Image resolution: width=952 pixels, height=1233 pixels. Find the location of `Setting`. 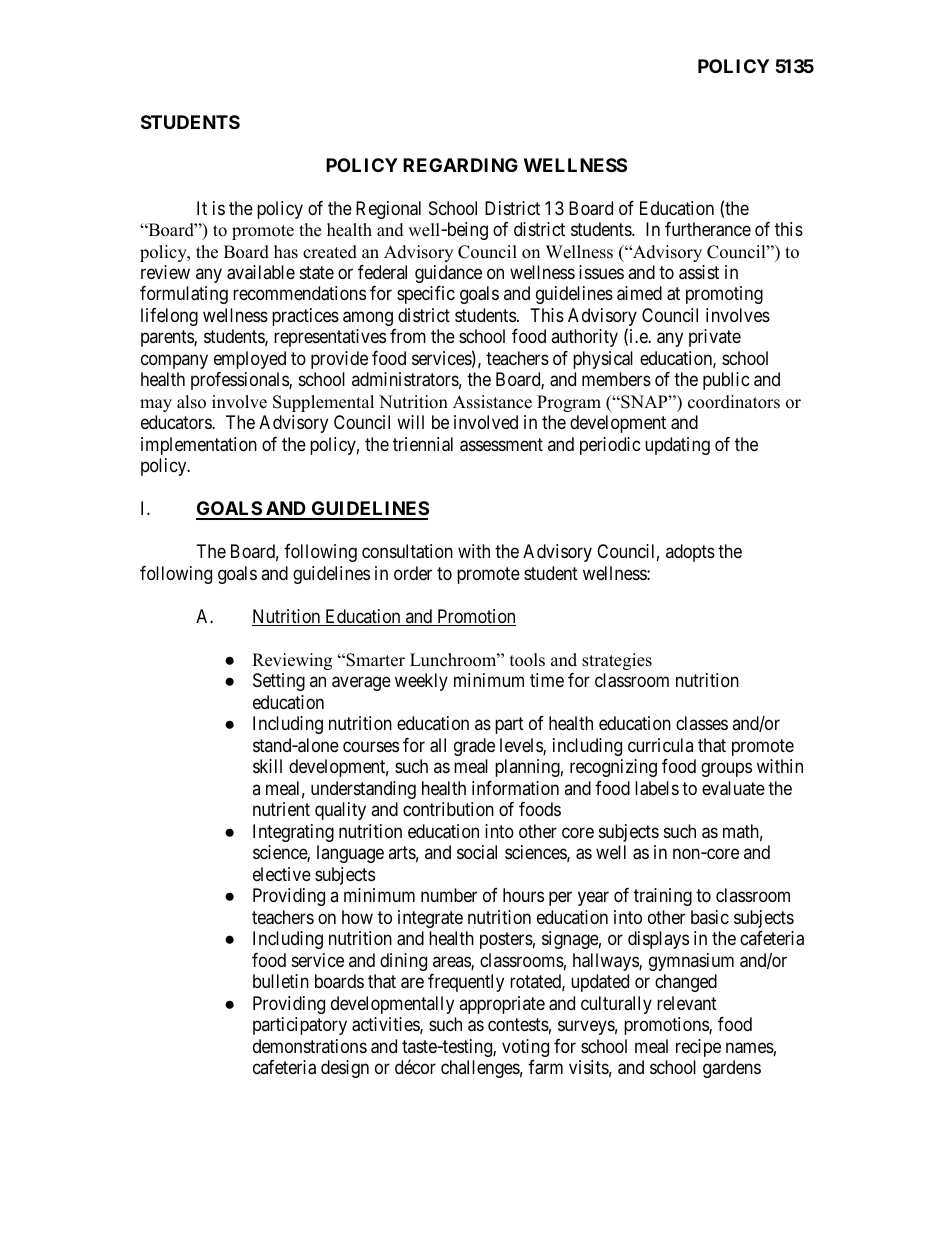

Setting is located at coordinates (279, 682).
